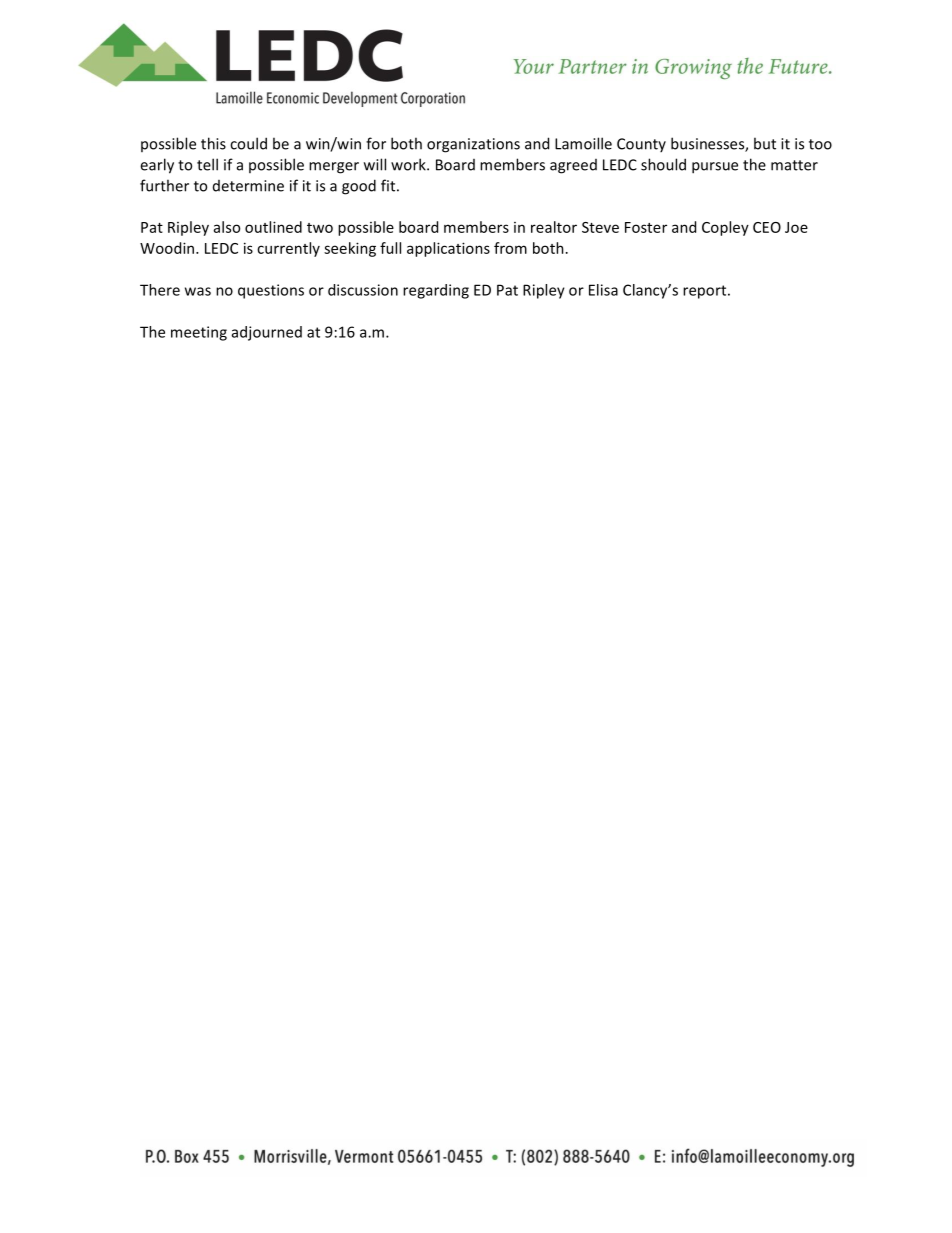 This screenshot has height=1233, width=952. Describe the element at coordinates (288, 249) in the screenshot. I see `currently` at that location.
